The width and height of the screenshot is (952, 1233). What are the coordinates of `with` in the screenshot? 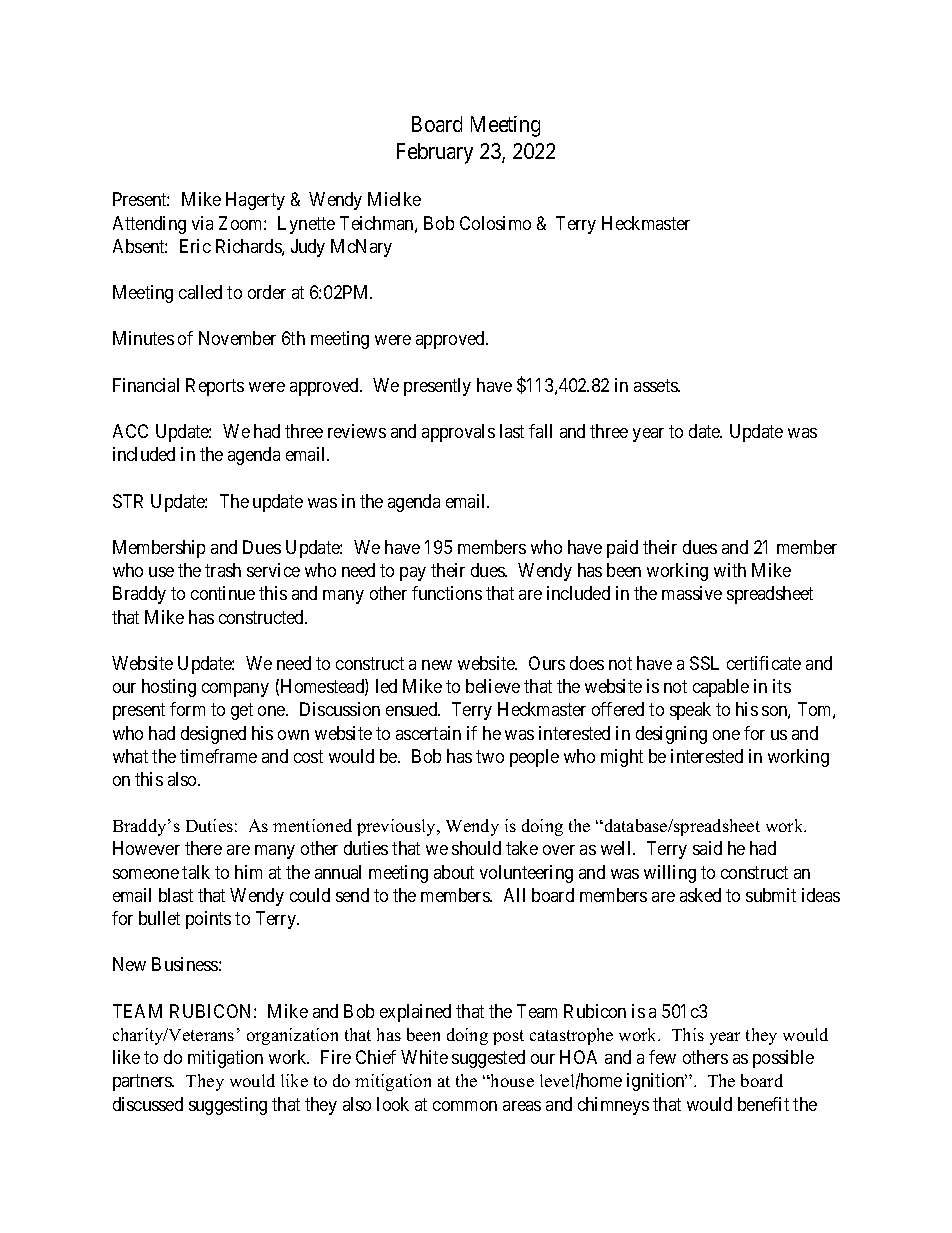 It's located at (730, 570).
